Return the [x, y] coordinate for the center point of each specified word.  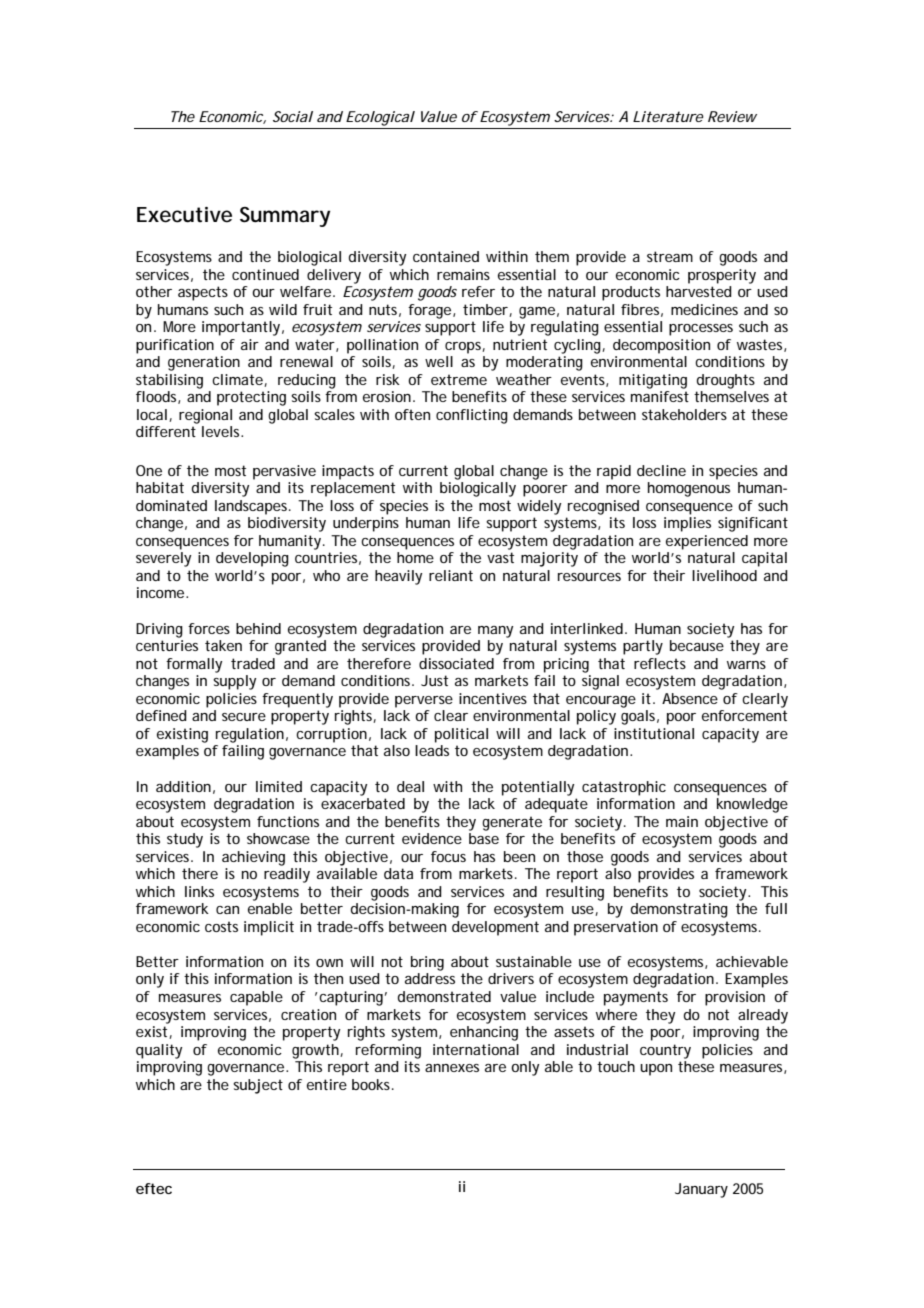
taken [223, 645]
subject [258, 1086]
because [697, 645]
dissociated [456, 663]
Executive [184, 215]
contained [446, 256]
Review [732, 116]
